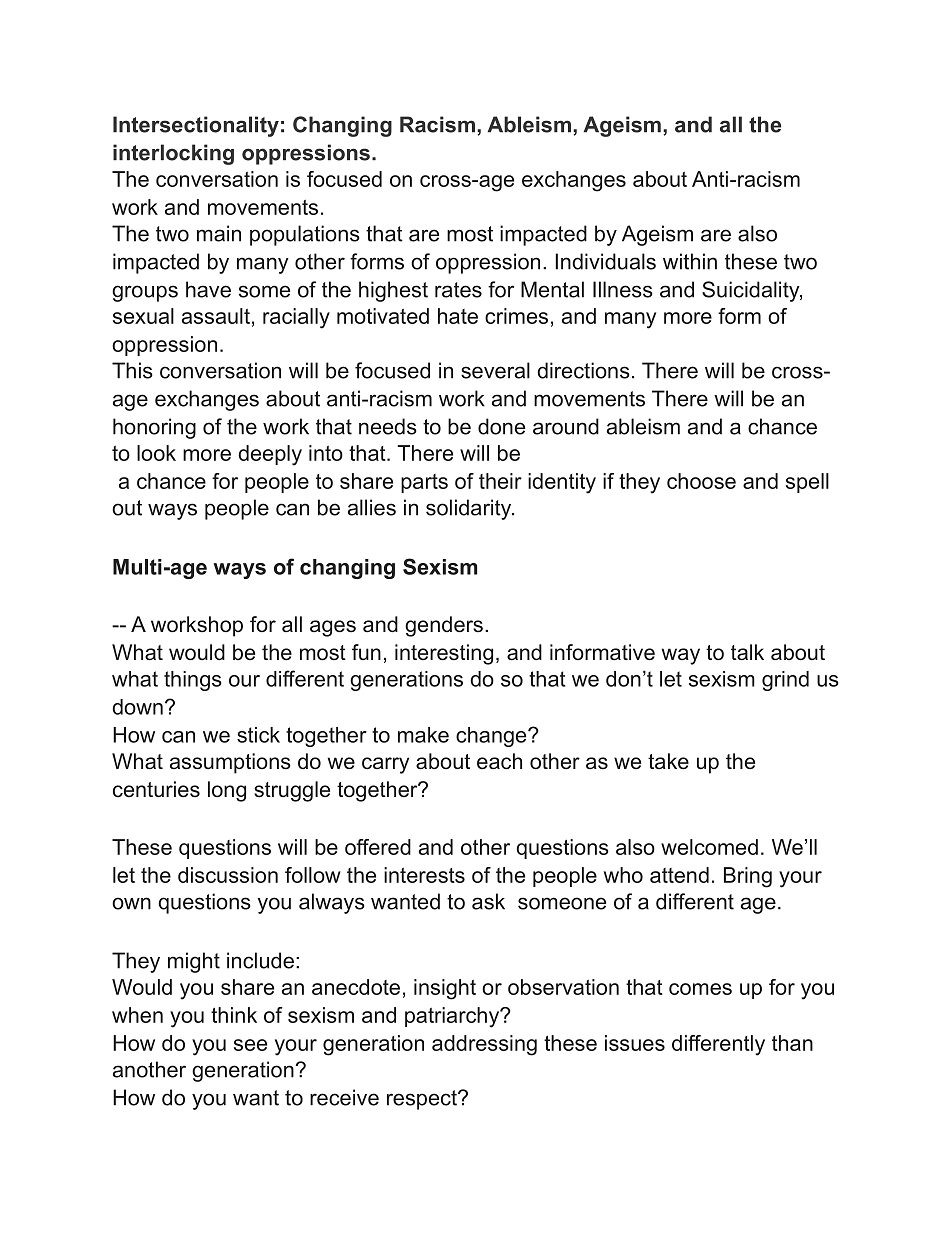 The height and width of the screenshot is (1233, 952). Describe the element at coordinates (458, 290) in the screenshot. I see `rates` at that location.
